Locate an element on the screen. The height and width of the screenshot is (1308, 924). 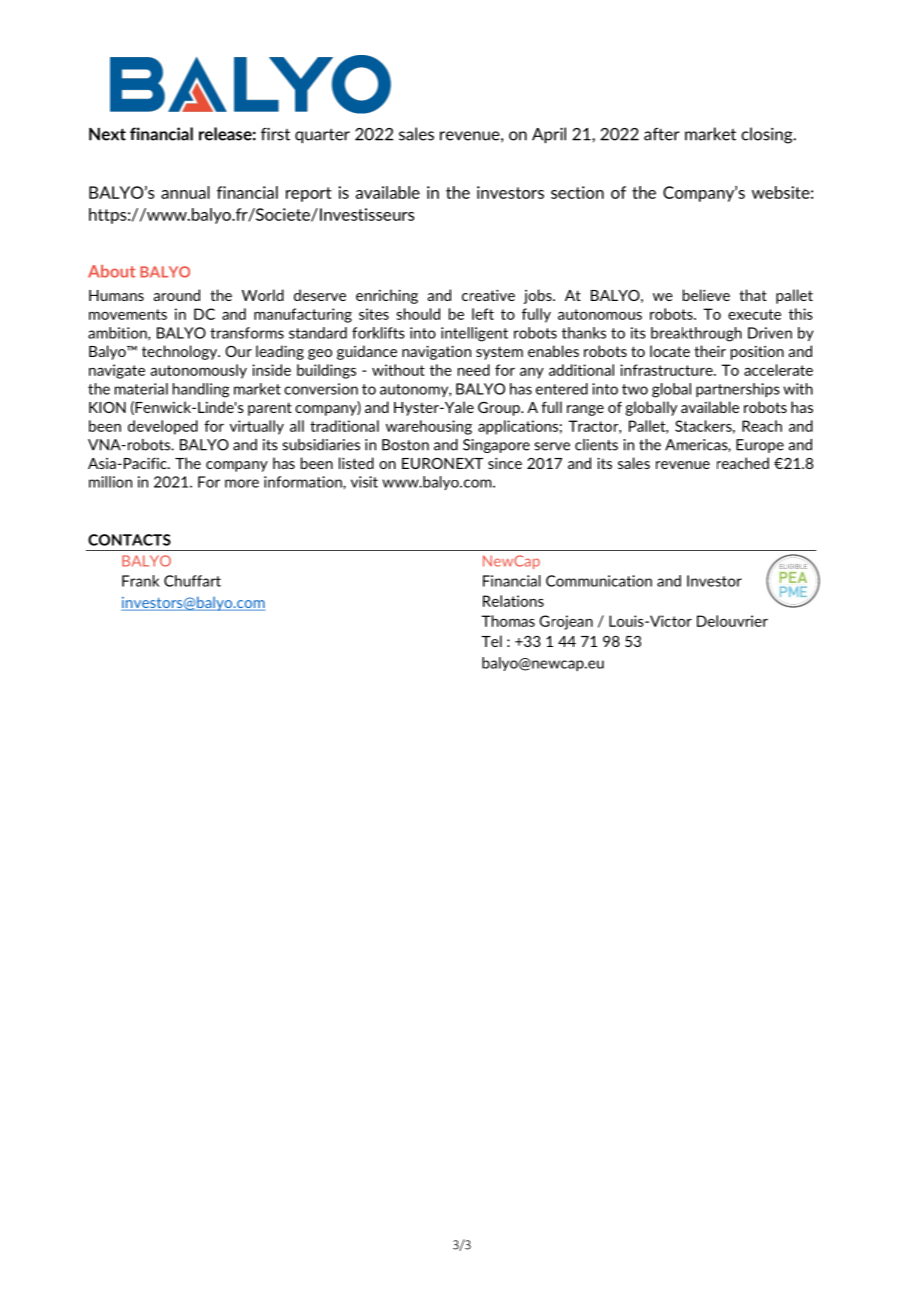
Europe is located at coordinates (760, 446).
